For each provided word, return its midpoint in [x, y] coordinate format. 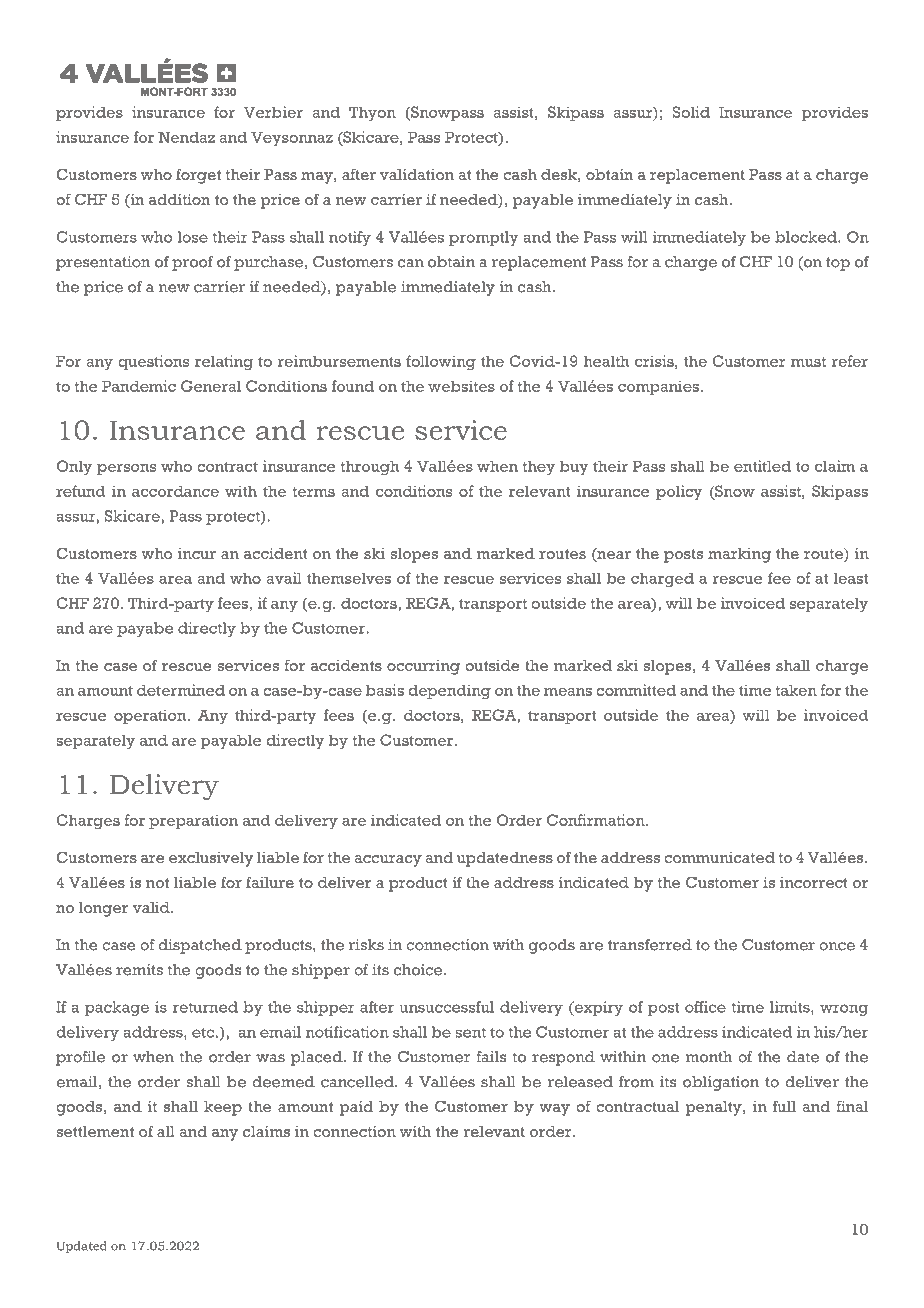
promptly [484, 238]
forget [198, 176]
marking [739, 555]
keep [223, 1108]
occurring [423, 667]
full [784, 1106]
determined [181, 690]
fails [491, 1057]
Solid [691, 112]
